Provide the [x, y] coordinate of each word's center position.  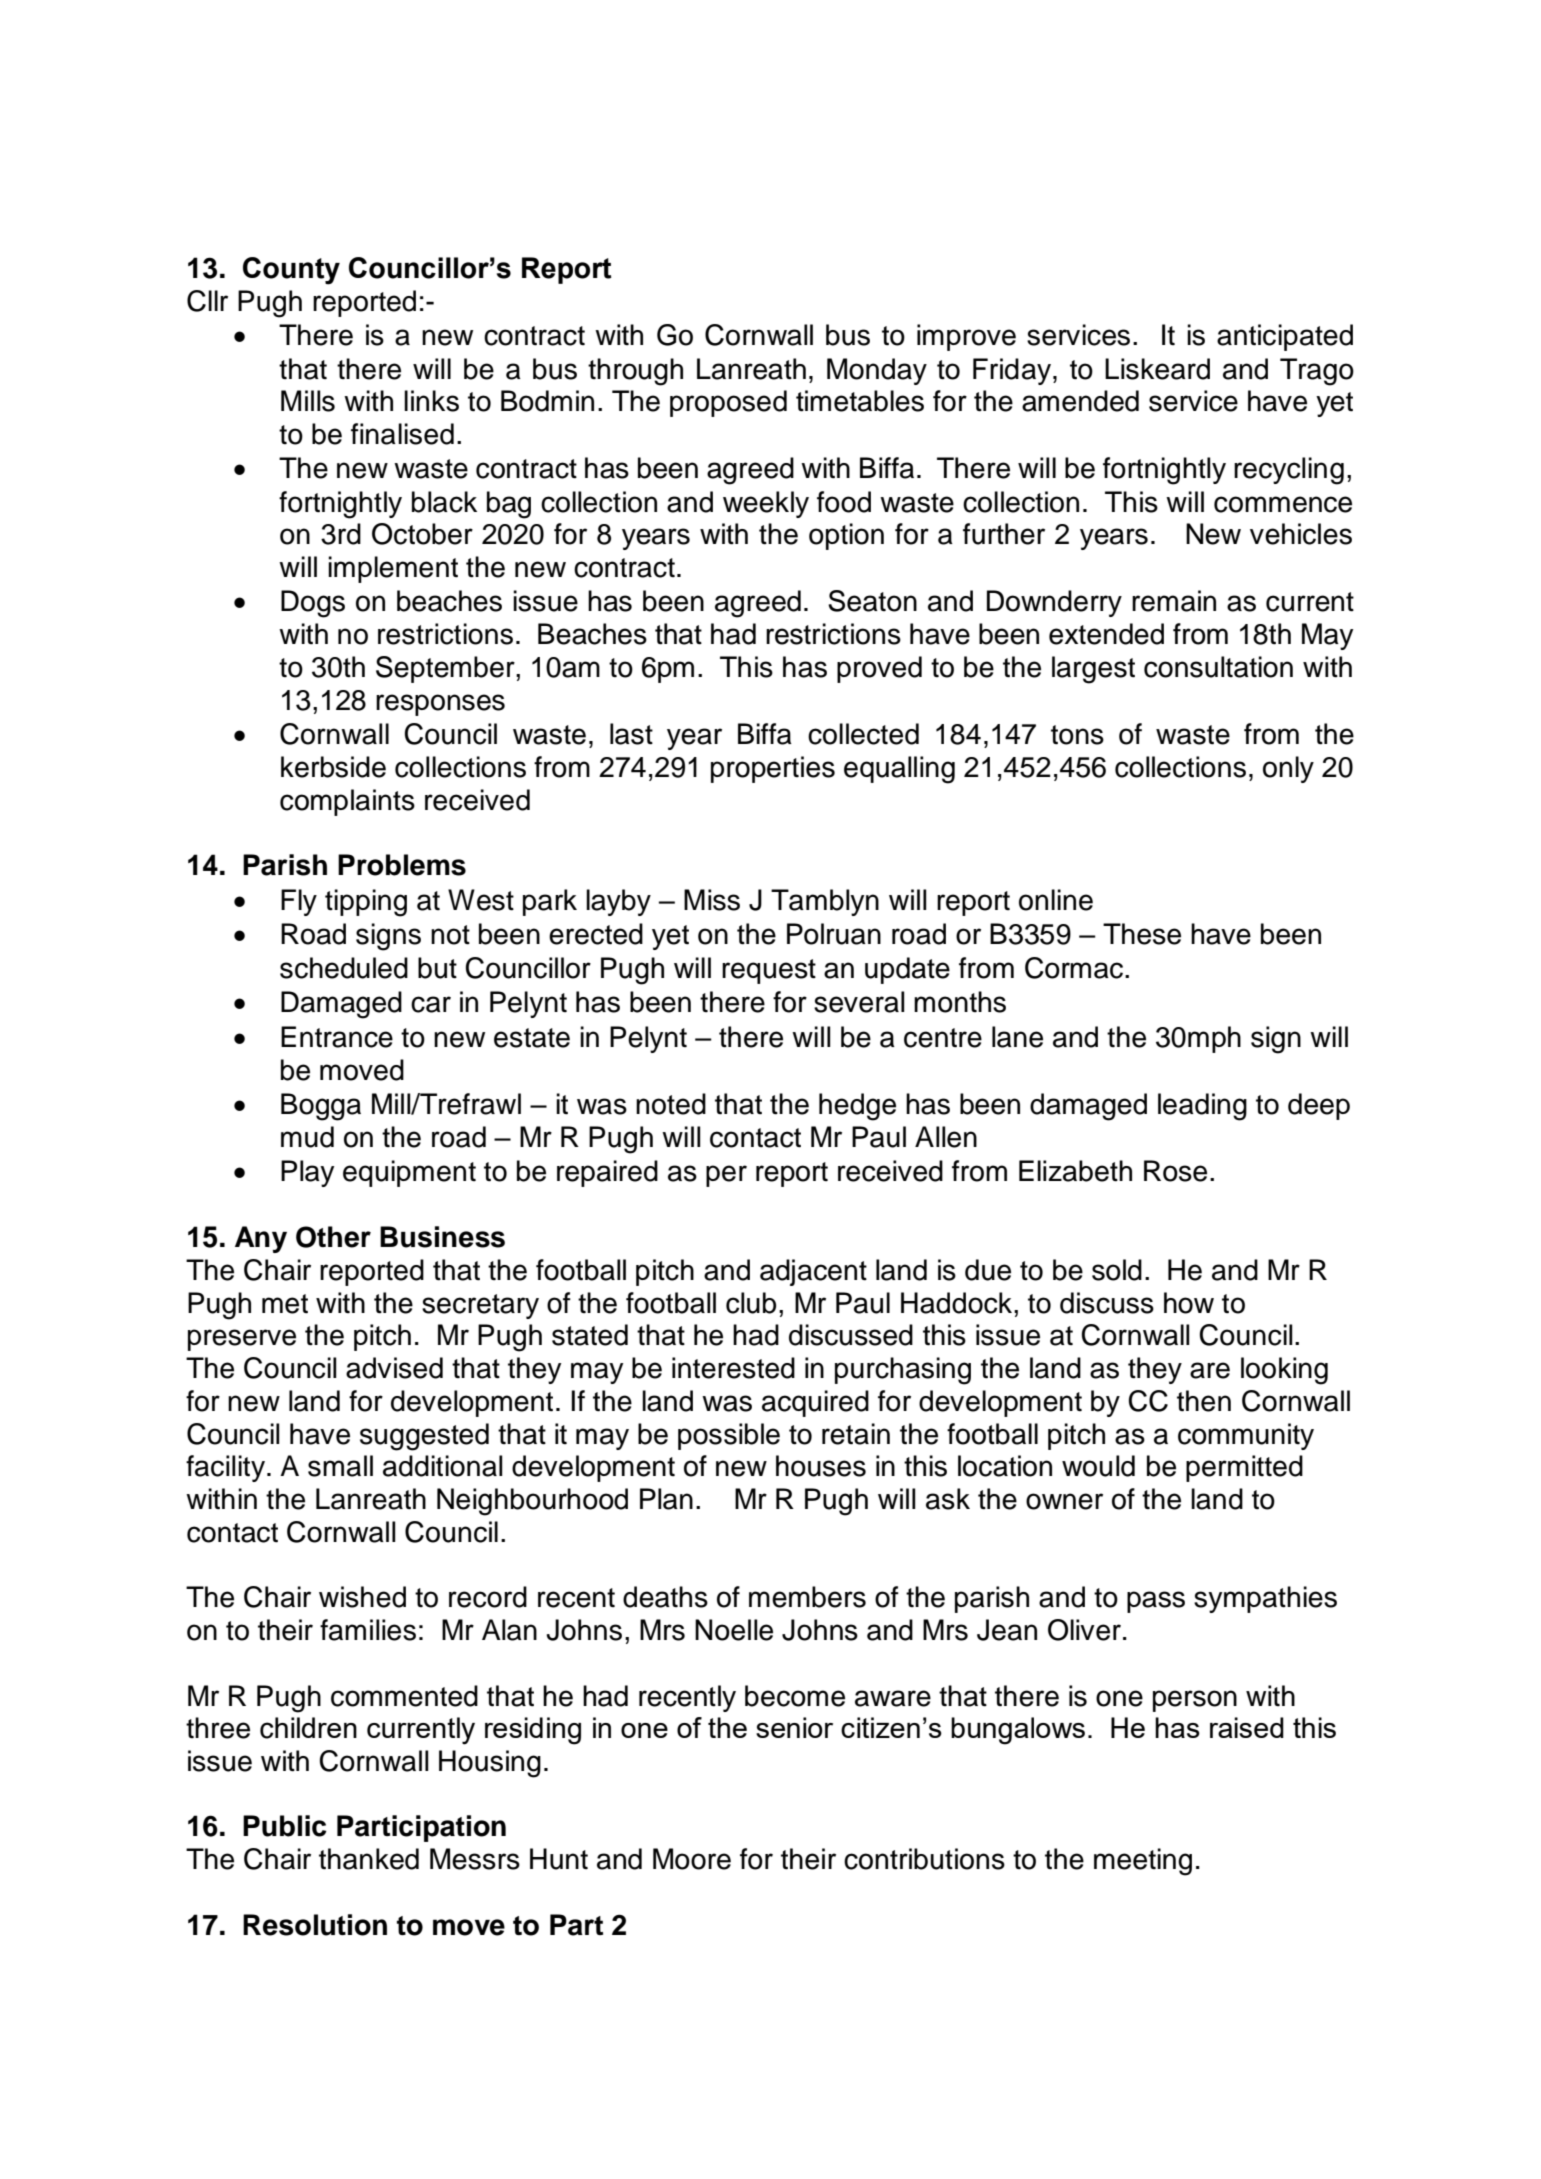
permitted [1244, 1468]
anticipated [1285, 337]
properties [773, 769]
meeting [1143, 1862]
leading [1202, 1107]
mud [307, 1137]
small [340, 1466]
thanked [369, 1859]
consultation [1218, 667]
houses [821, 1466]
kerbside [333, 767]
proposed [728, 403]
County [291, 271]
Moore [692, 1859]
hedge [857, 1107]
